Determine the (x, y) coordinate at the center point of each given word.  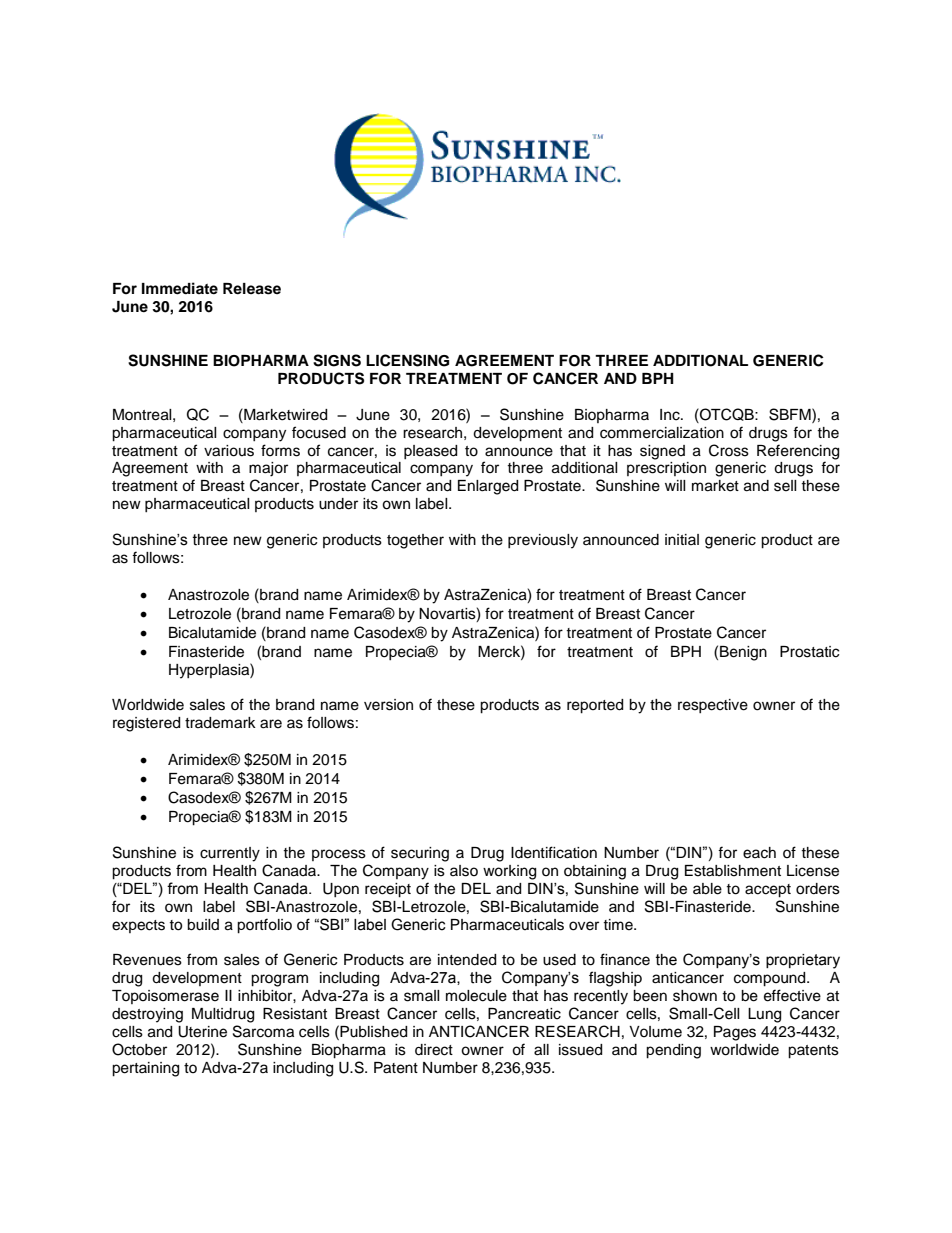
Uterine (202, 1032)
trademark (220, 723)
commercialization (662, 433)
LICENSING (407, 360)
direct (434, 1050)
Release (252, 289)
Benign (743, 653)
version (388, 705)
